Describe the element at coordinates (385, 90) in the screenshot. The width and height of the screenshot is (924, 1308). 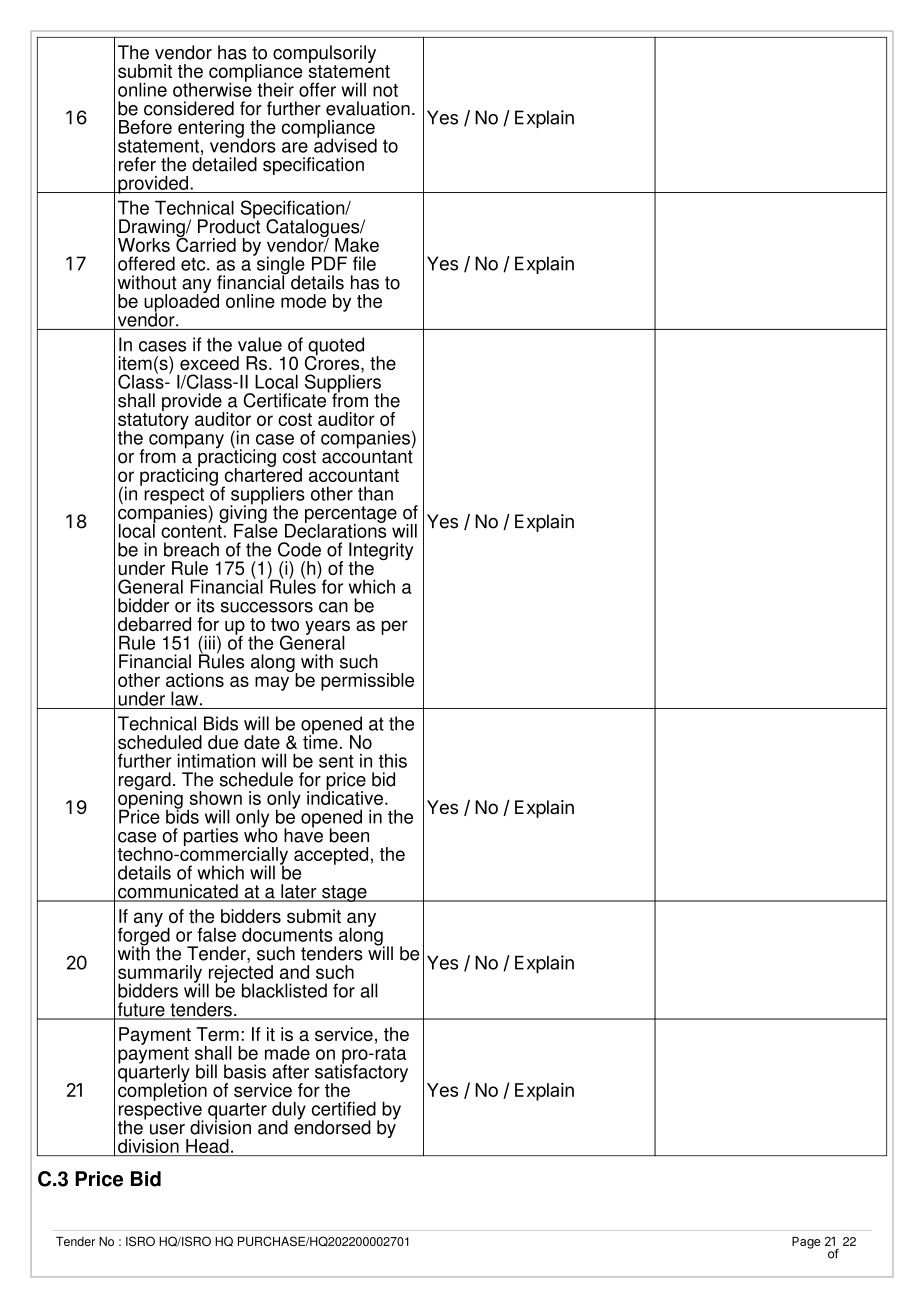
I see `not` at that location.
